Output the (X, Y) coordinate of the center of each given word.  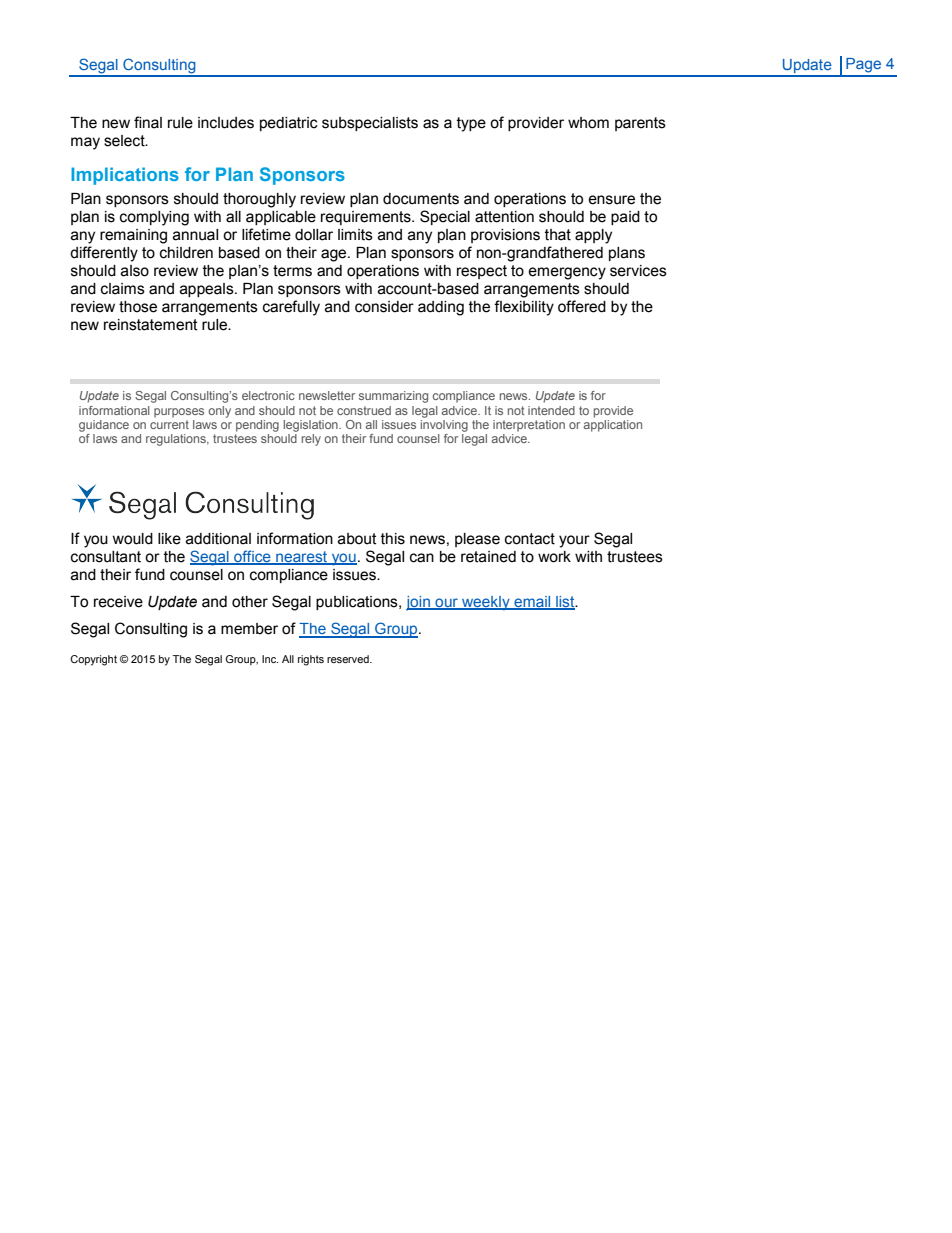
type (471, 124)
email (532, 603)
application (613, 426)
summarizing (393, 397)
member (249, 629)
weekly (486, 603)
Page (863, 65)
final (148, 122)
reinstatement (151, 325)
